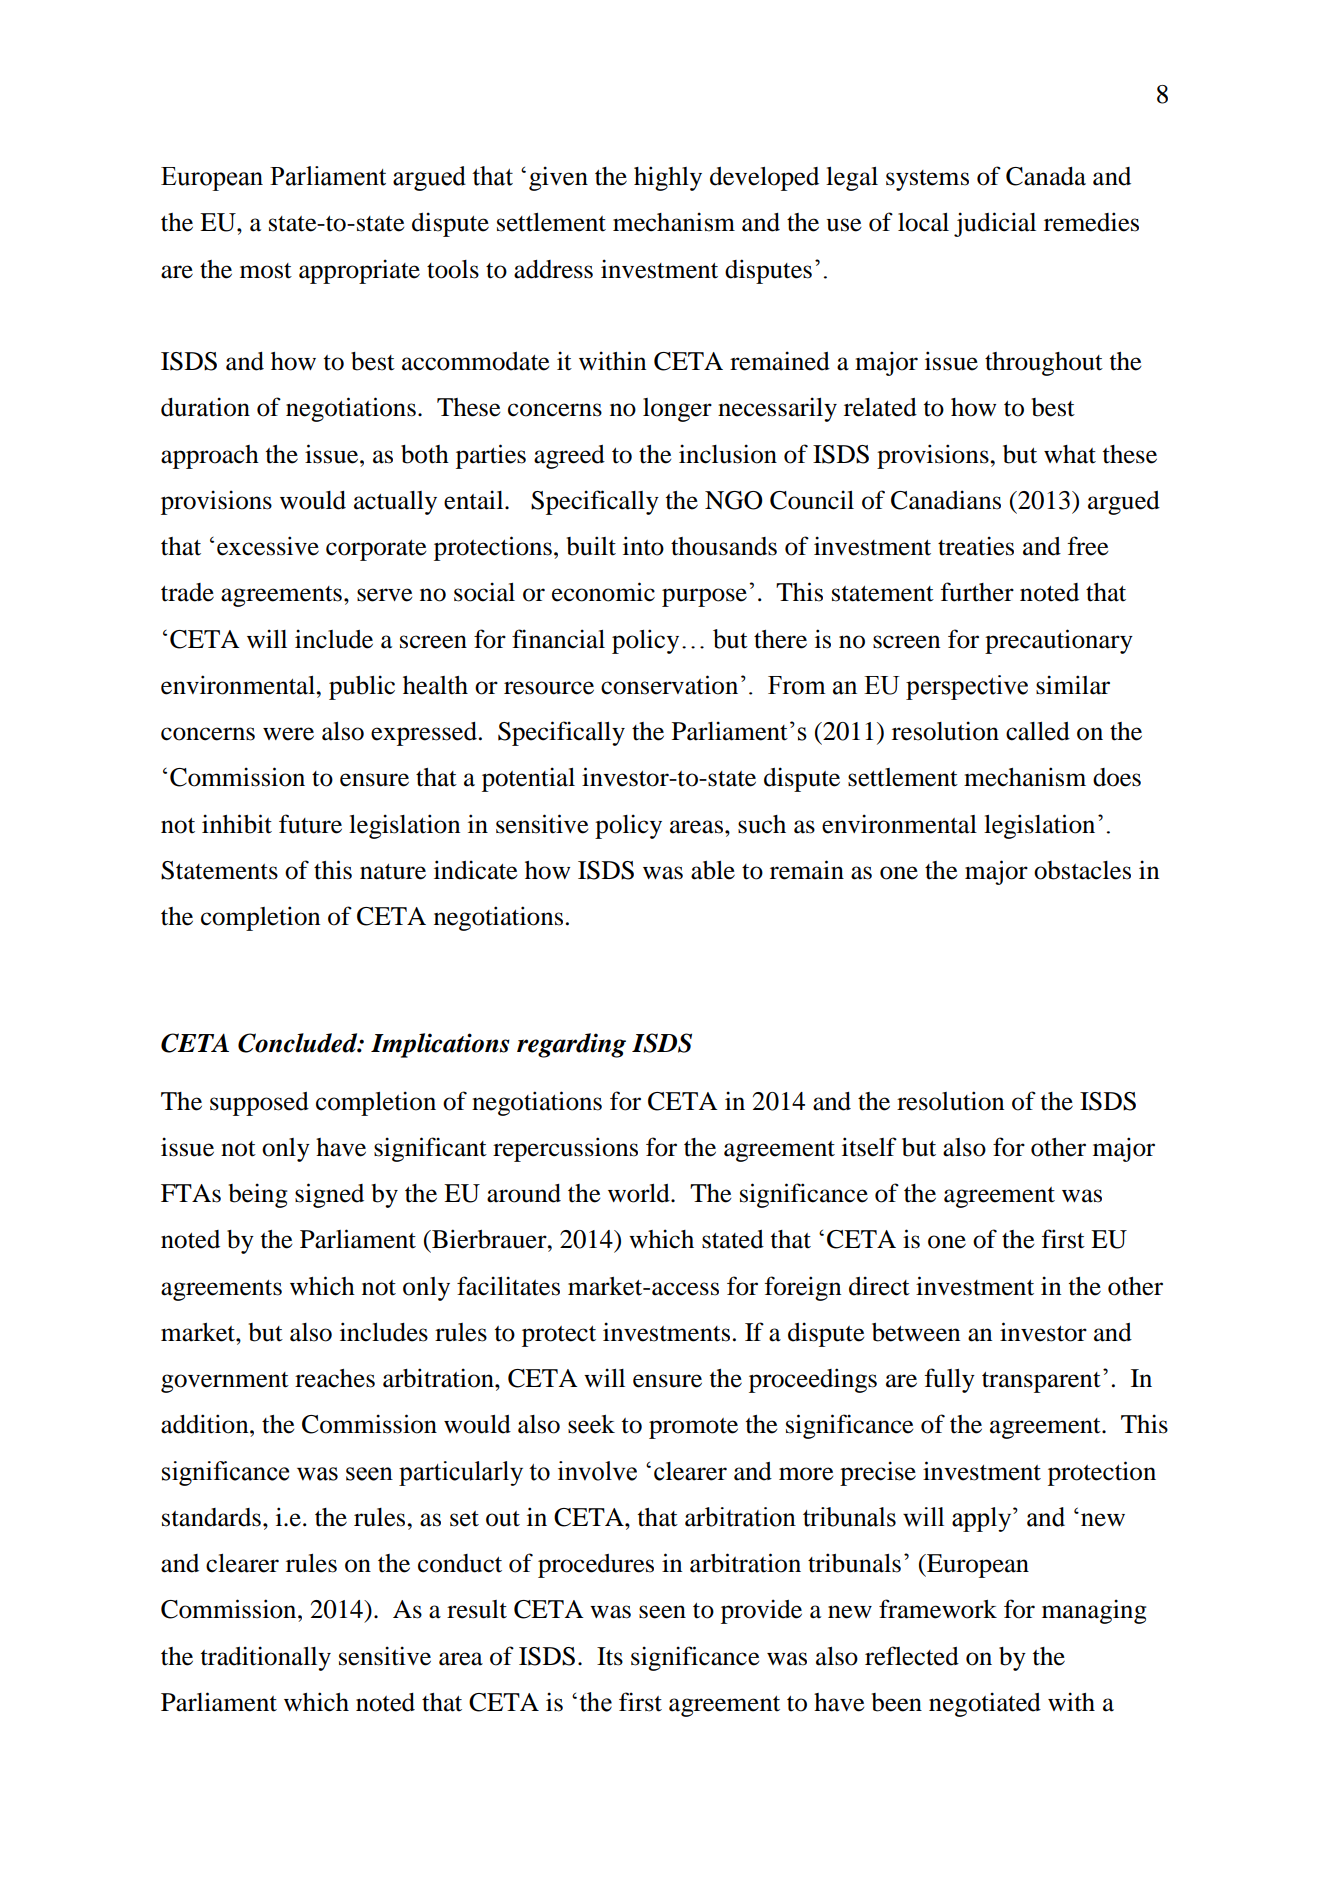 The image size is (1330, 1881). I want to click on judicial, so click(995, 224).
